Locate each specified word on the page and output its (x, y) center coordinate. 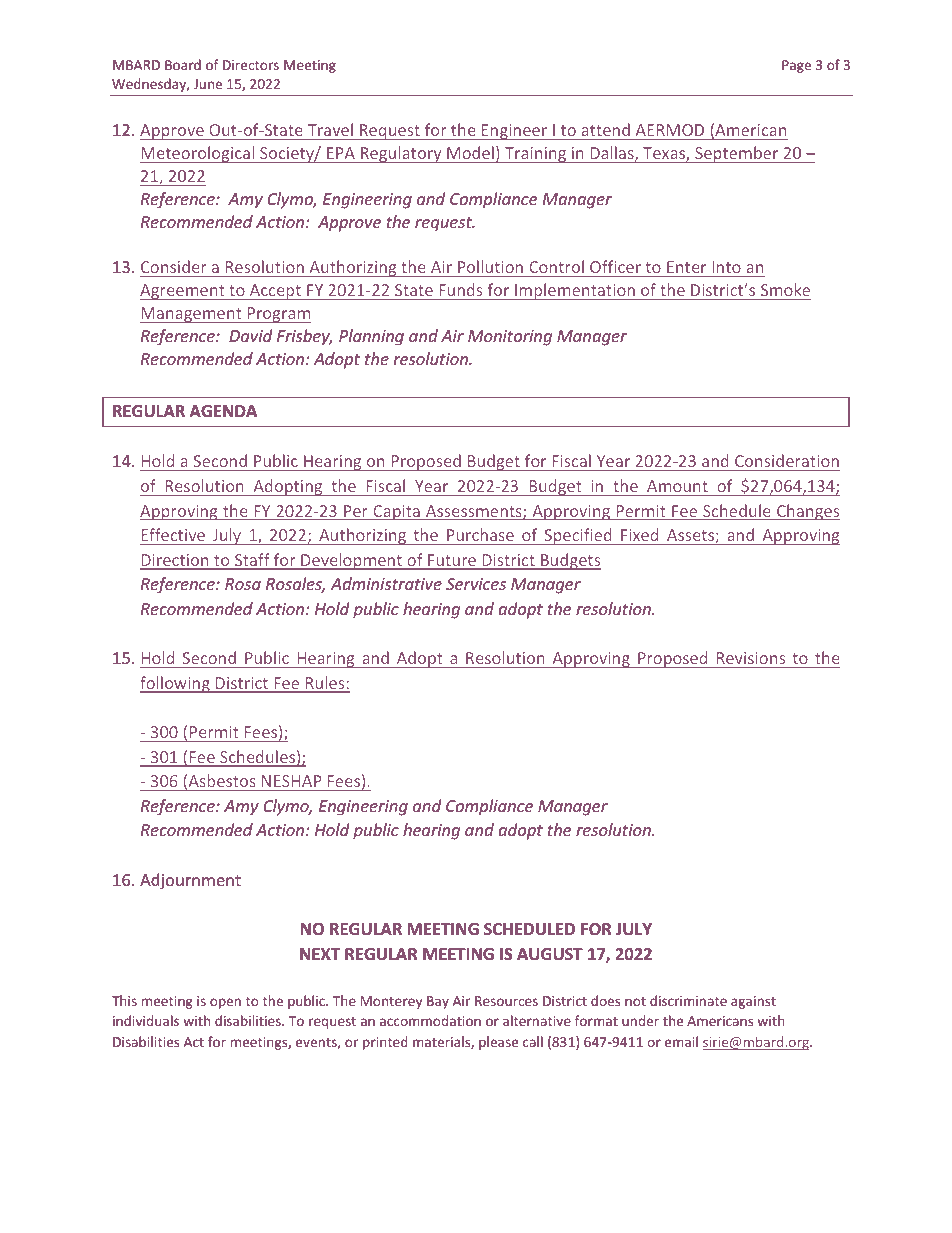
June (208, 84)
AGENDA (223, 411)
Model (470, 152)
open (225, 1003)
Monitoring (510, 338)
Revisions (751, 658)
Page (796, 66)
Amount (677, 486)
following (176, 684)
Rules (325, 684)
